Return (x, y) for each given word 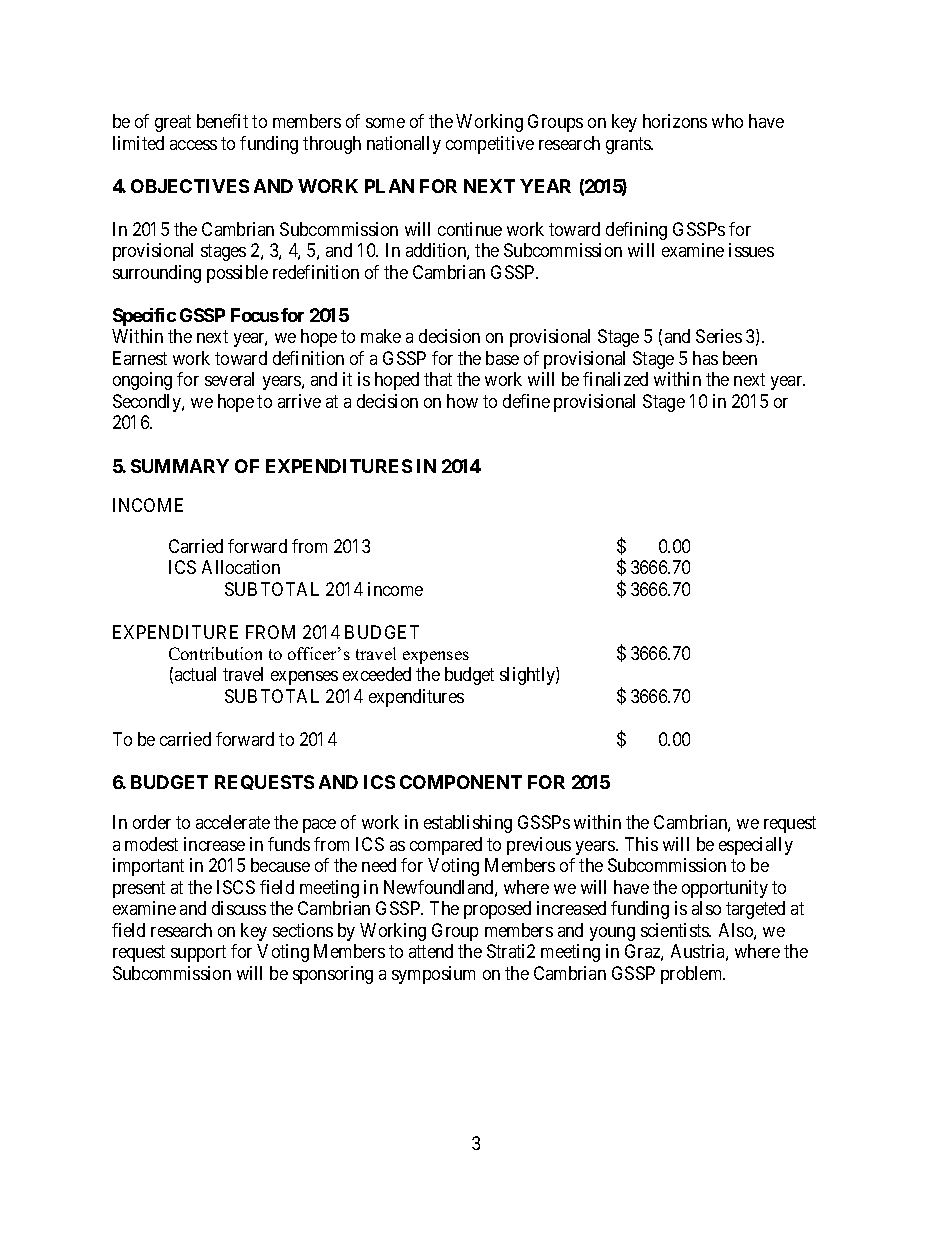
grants (629, 145)
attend (431, 951)
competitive (490, 145)
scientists (675, 930)
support (198, 953)
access (193, 145)
